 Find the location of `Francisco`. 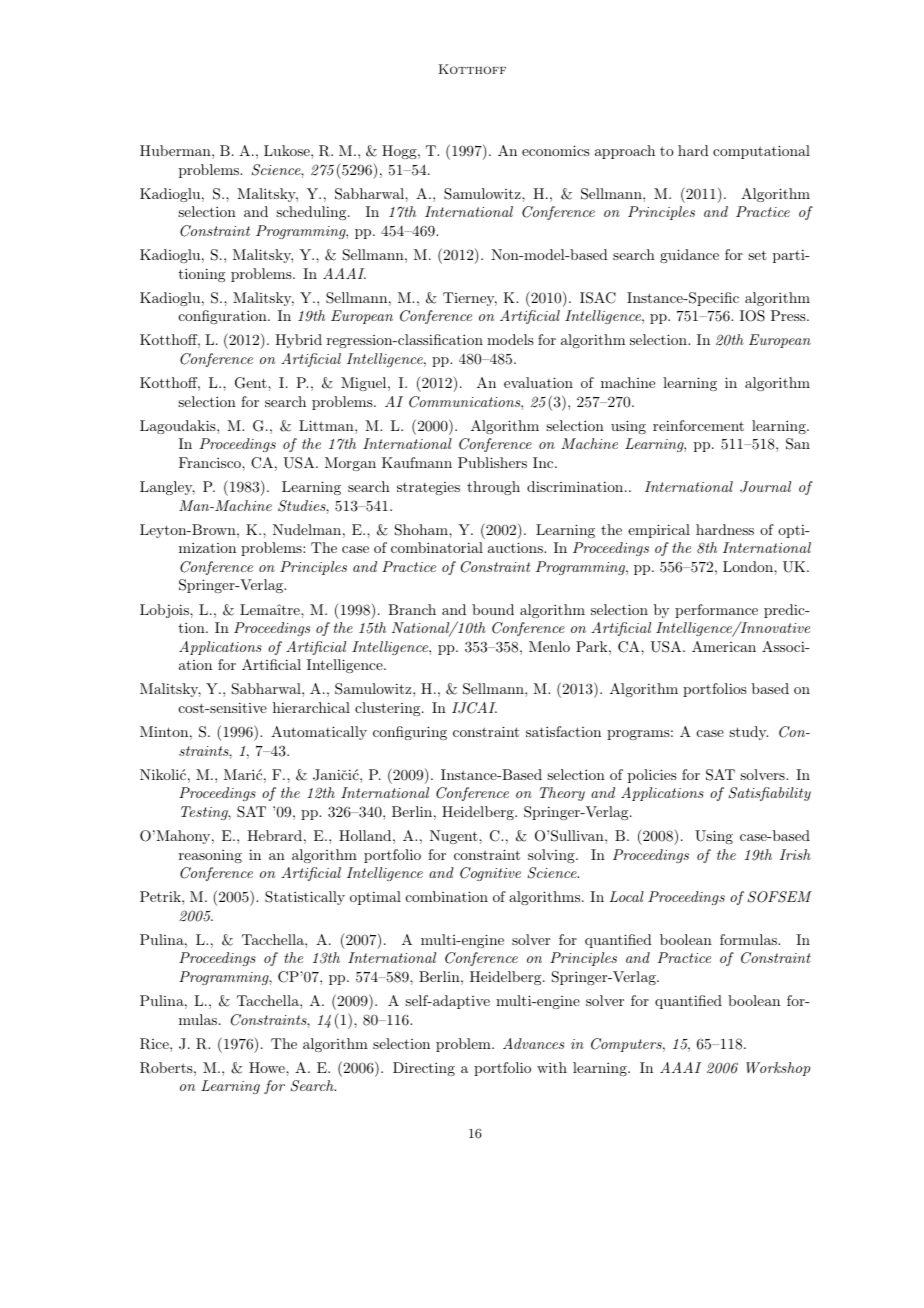

Francisco is located at coordinates (211, 462).
